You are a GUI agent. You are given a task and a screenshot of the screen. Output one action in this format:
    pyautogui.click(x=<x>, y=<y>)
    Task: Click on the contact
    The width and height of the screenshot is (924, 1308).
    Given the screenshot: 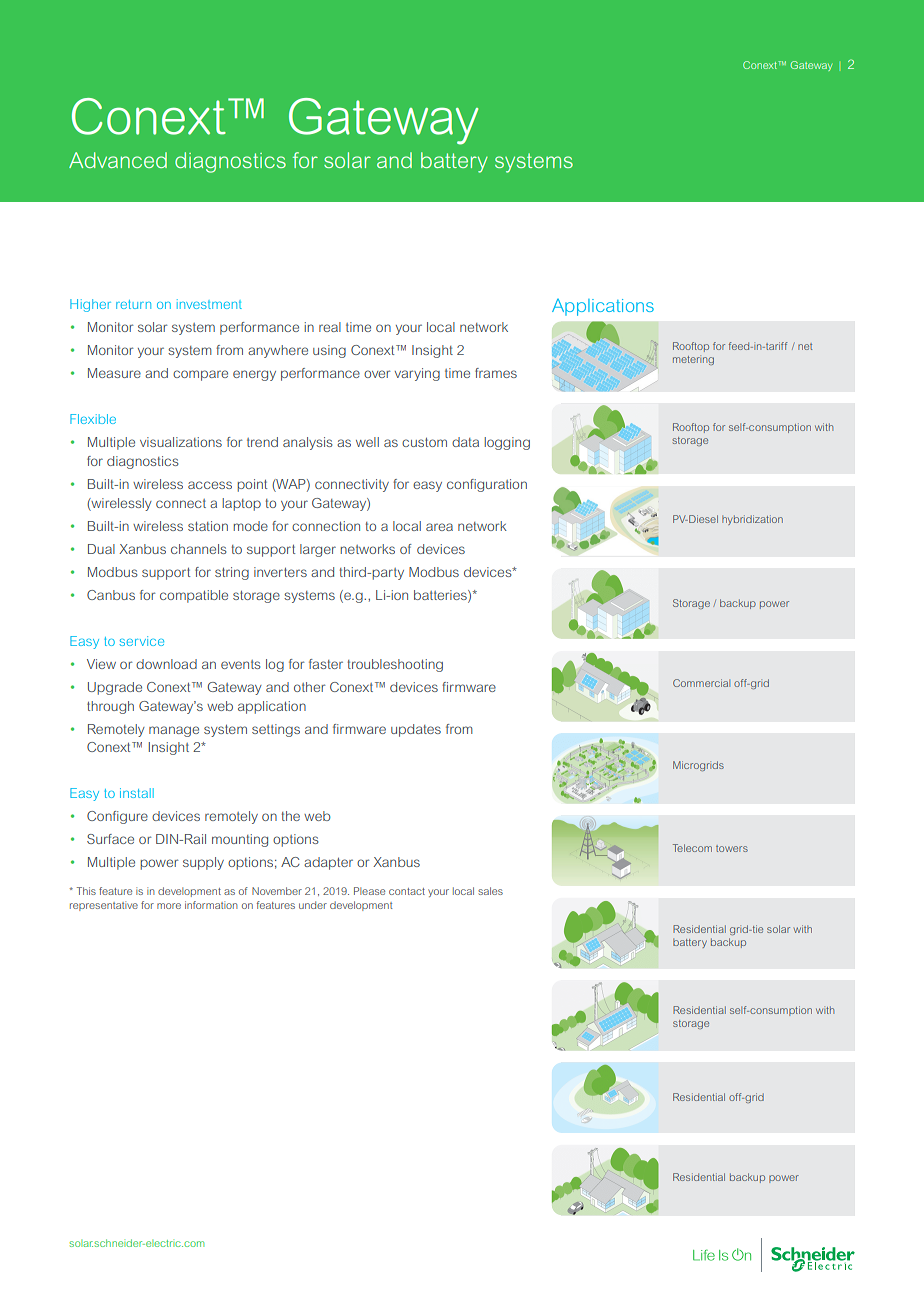 What is the action you would take?
    pyautogui.click(x=407, y=891)
